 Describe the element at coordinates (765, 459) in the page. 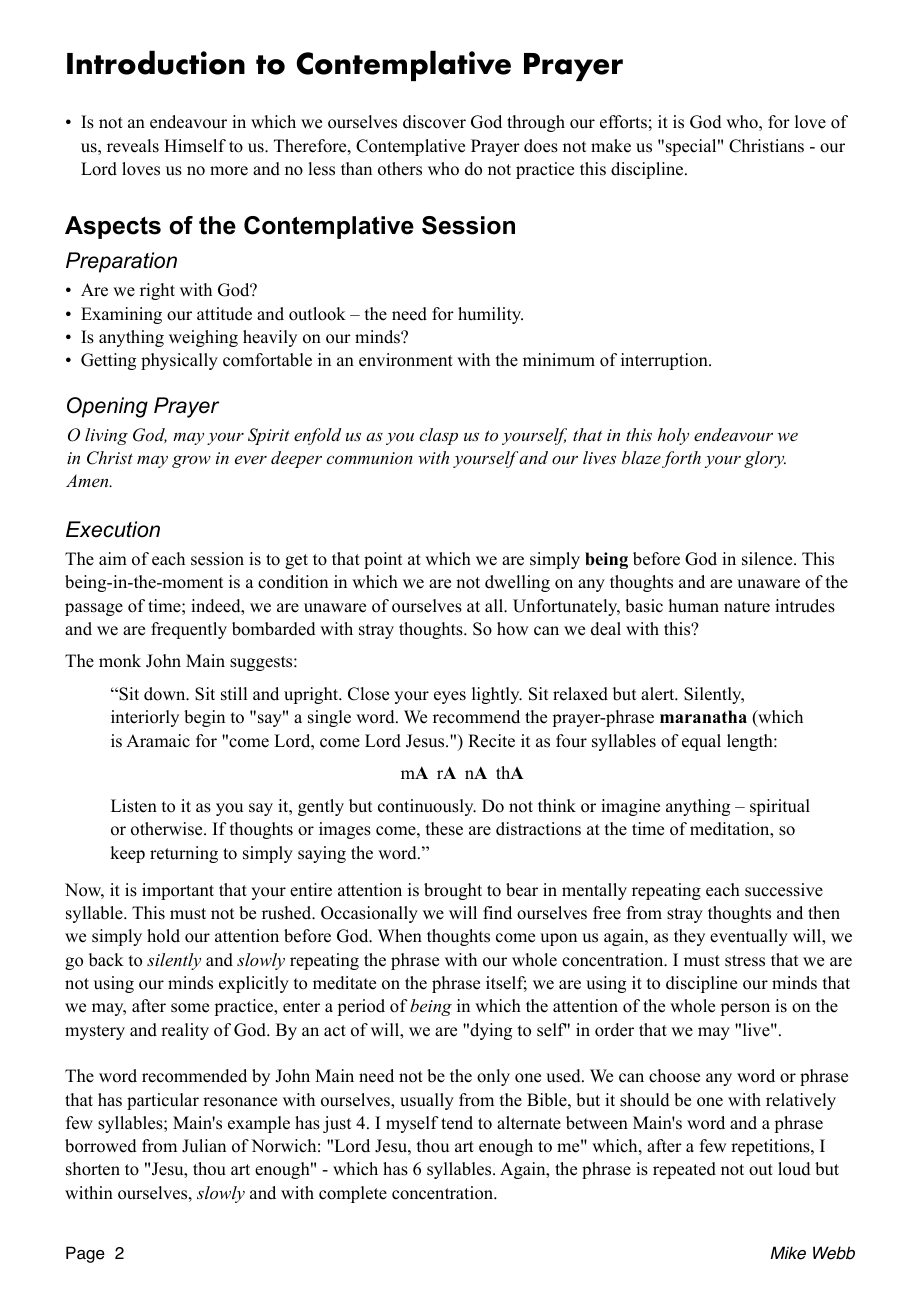

I see `glory` at that location.
